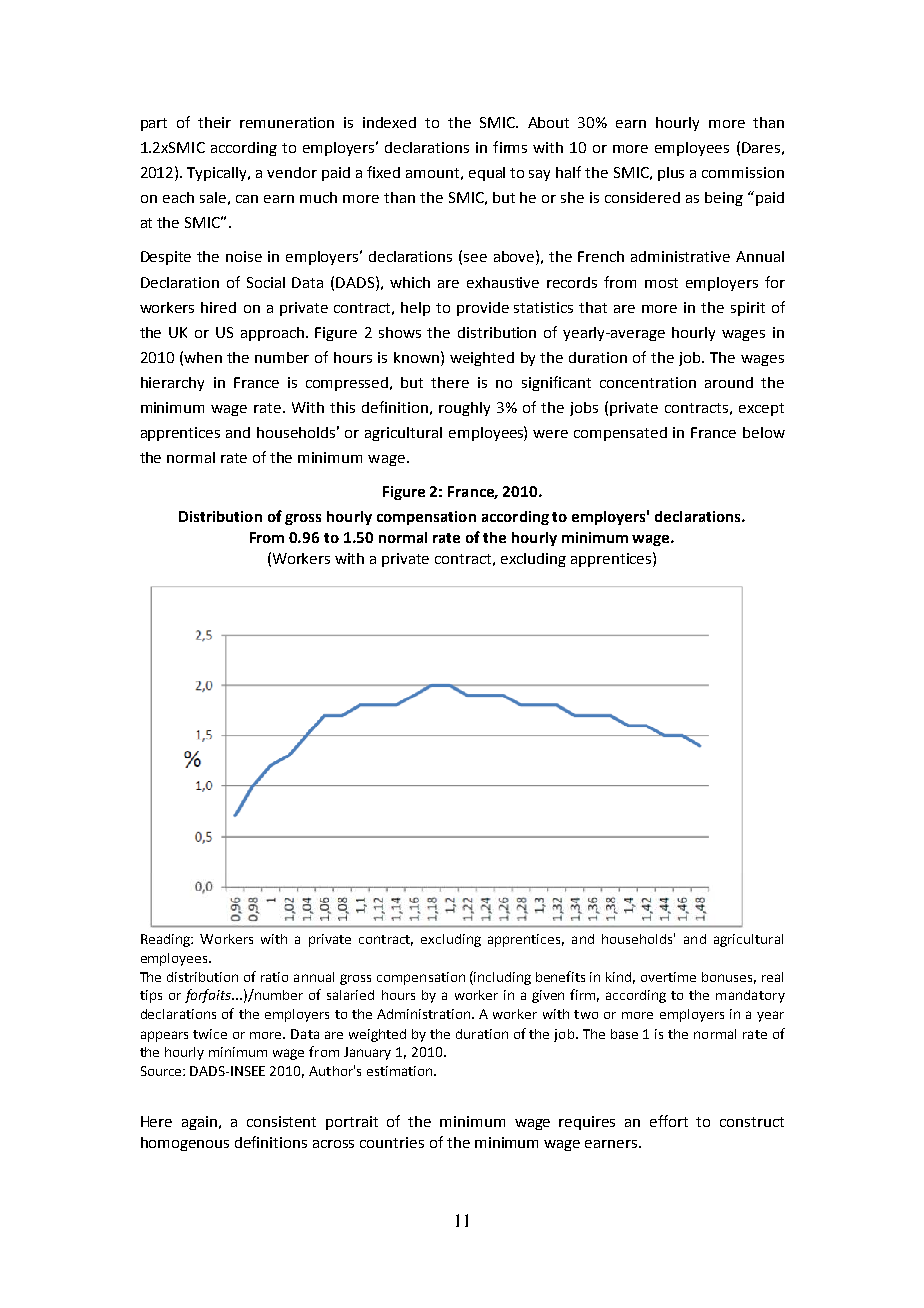 The image size is (924, 1308). I want to click on homogenous, so click(185, 1144).
